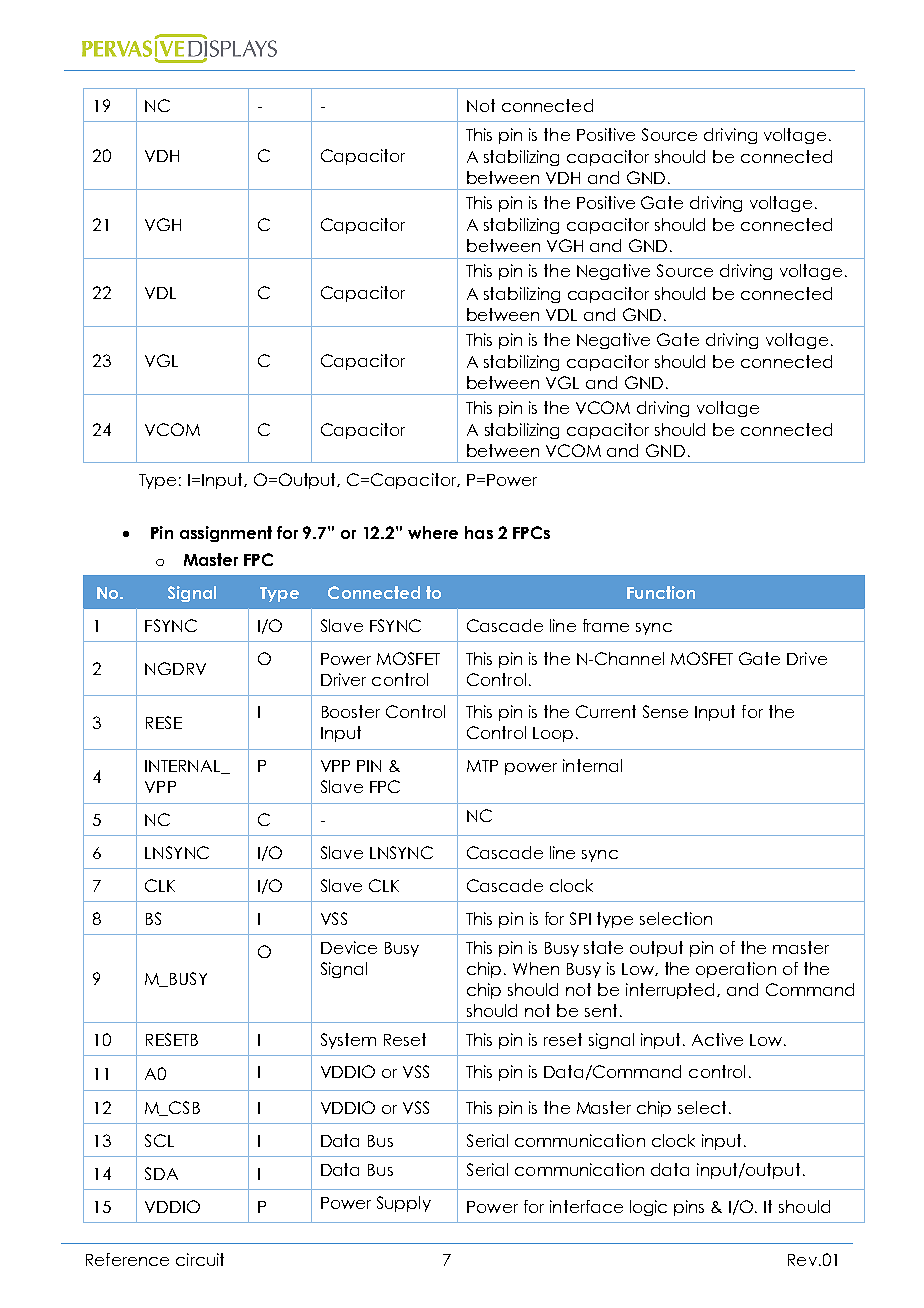 The width and height of the screenshot is (924, 1308). What do you see at coordinates (159, 1140) in the screenshot?
I see `SCL` at bounding box center [159, 1140].
